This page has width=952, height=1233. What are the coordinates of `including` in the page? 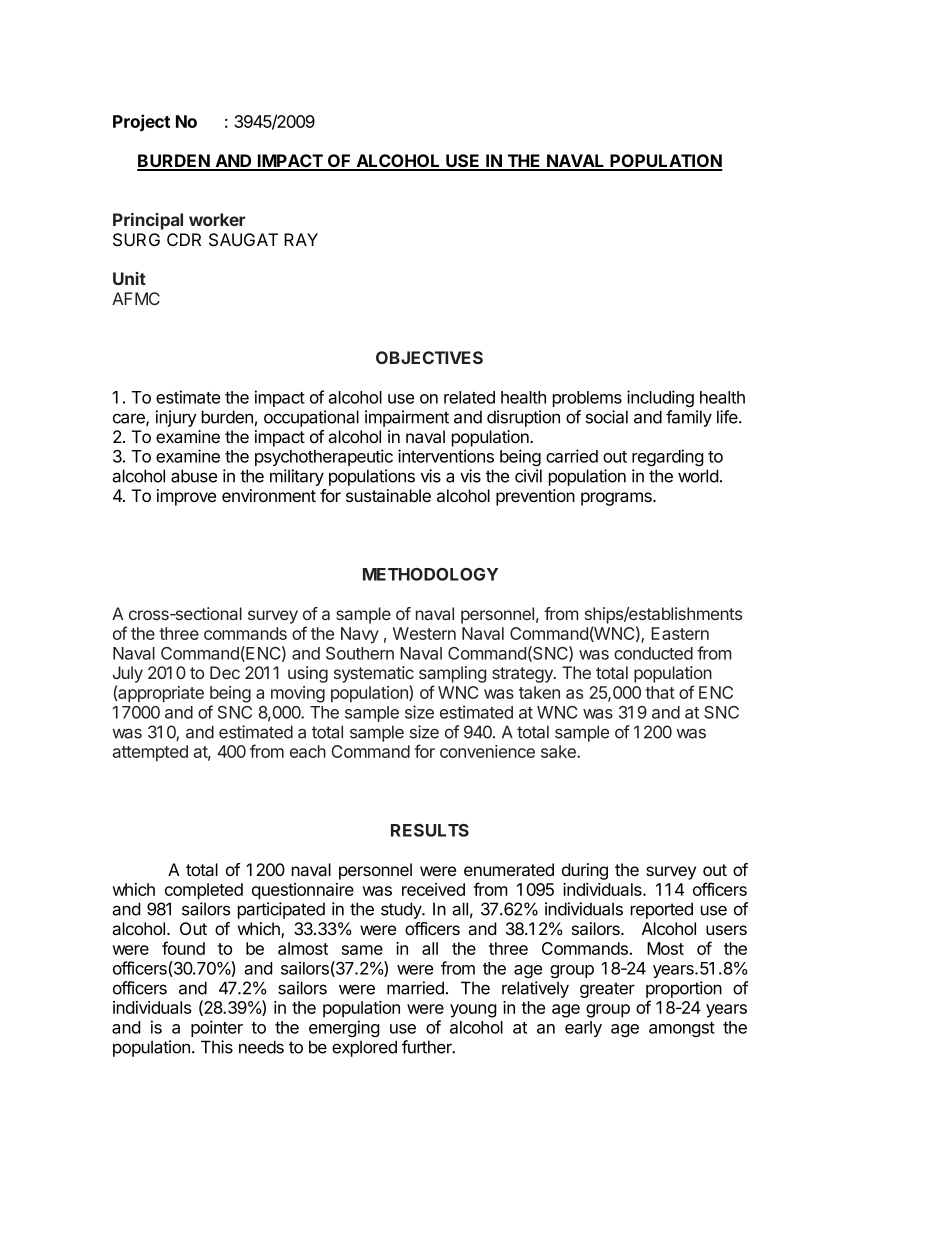 It's located at (660, 399).
